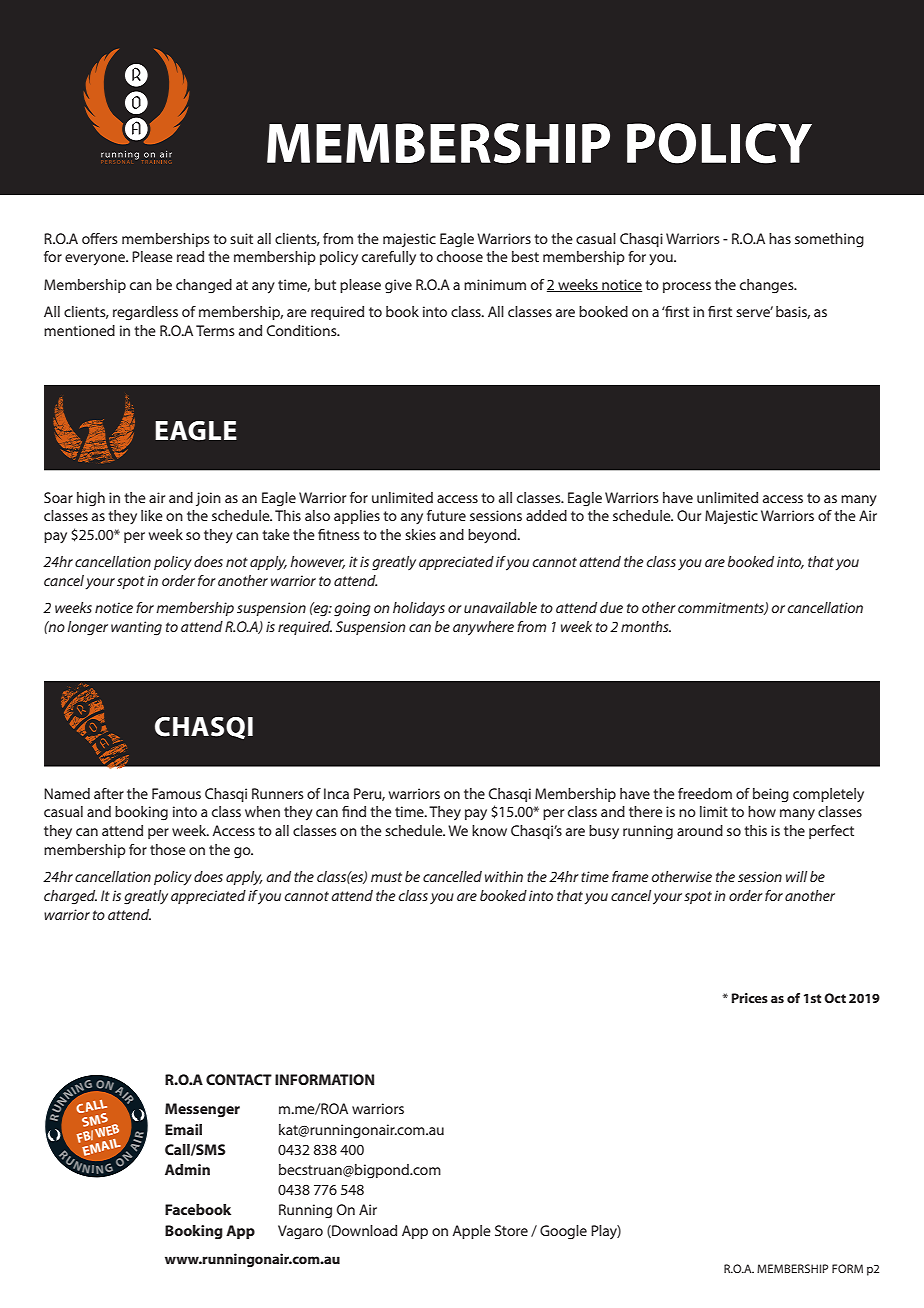 This image has height=1308, width=924. I want to click on those, so click(167, 849).
